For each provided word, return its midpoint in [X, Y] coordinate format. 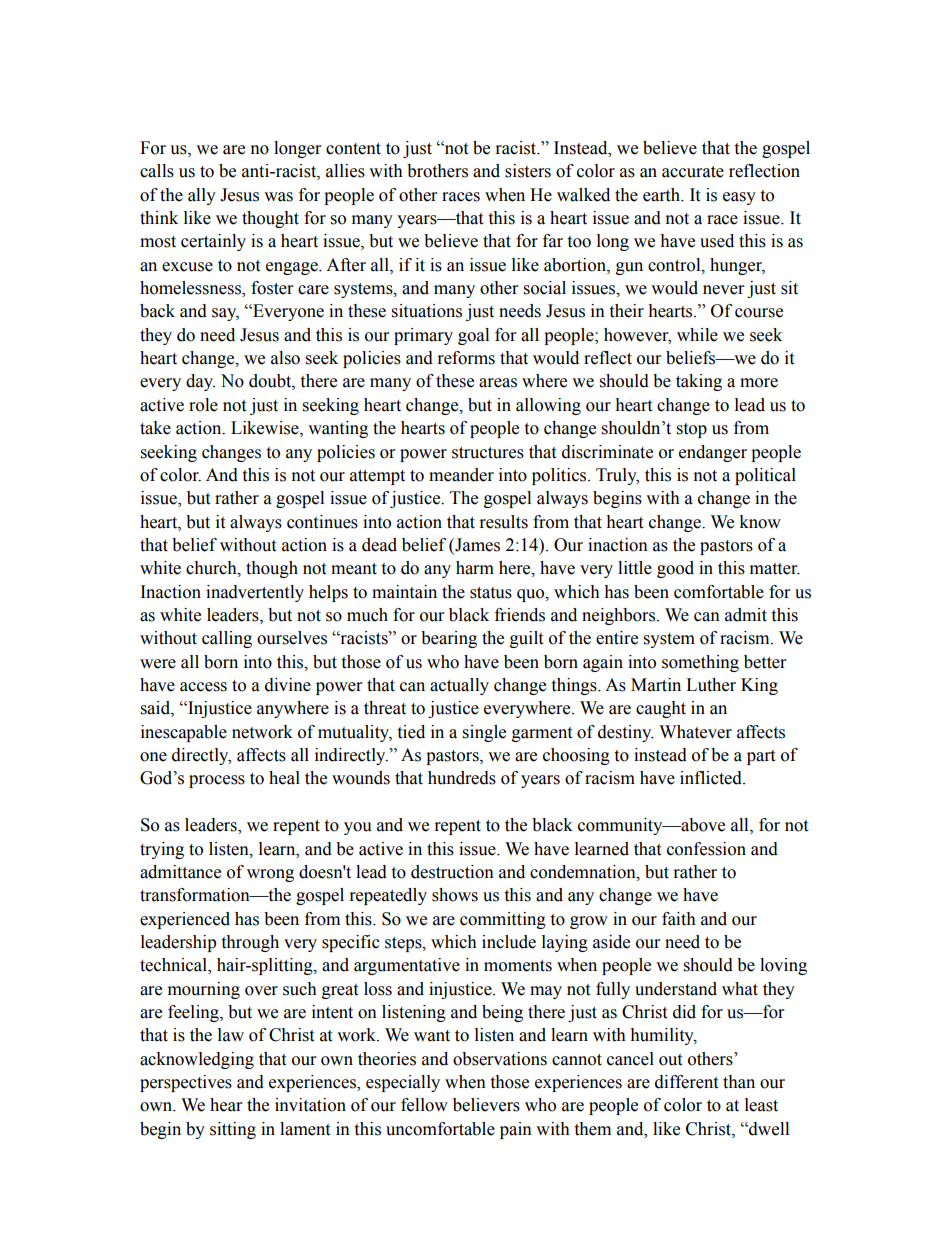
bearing [449, 639]
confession [706, 849]
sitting [233, 1130]
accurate [693, 172]
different [686, 1082]
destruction [452, 872]
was [278, 197]
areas [498, 383]
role [203, 405]
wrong [270, 875]
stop [692, 430]
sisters [528, 171]
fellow [424, 1105]
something [700, 663]
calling [227, 639]
